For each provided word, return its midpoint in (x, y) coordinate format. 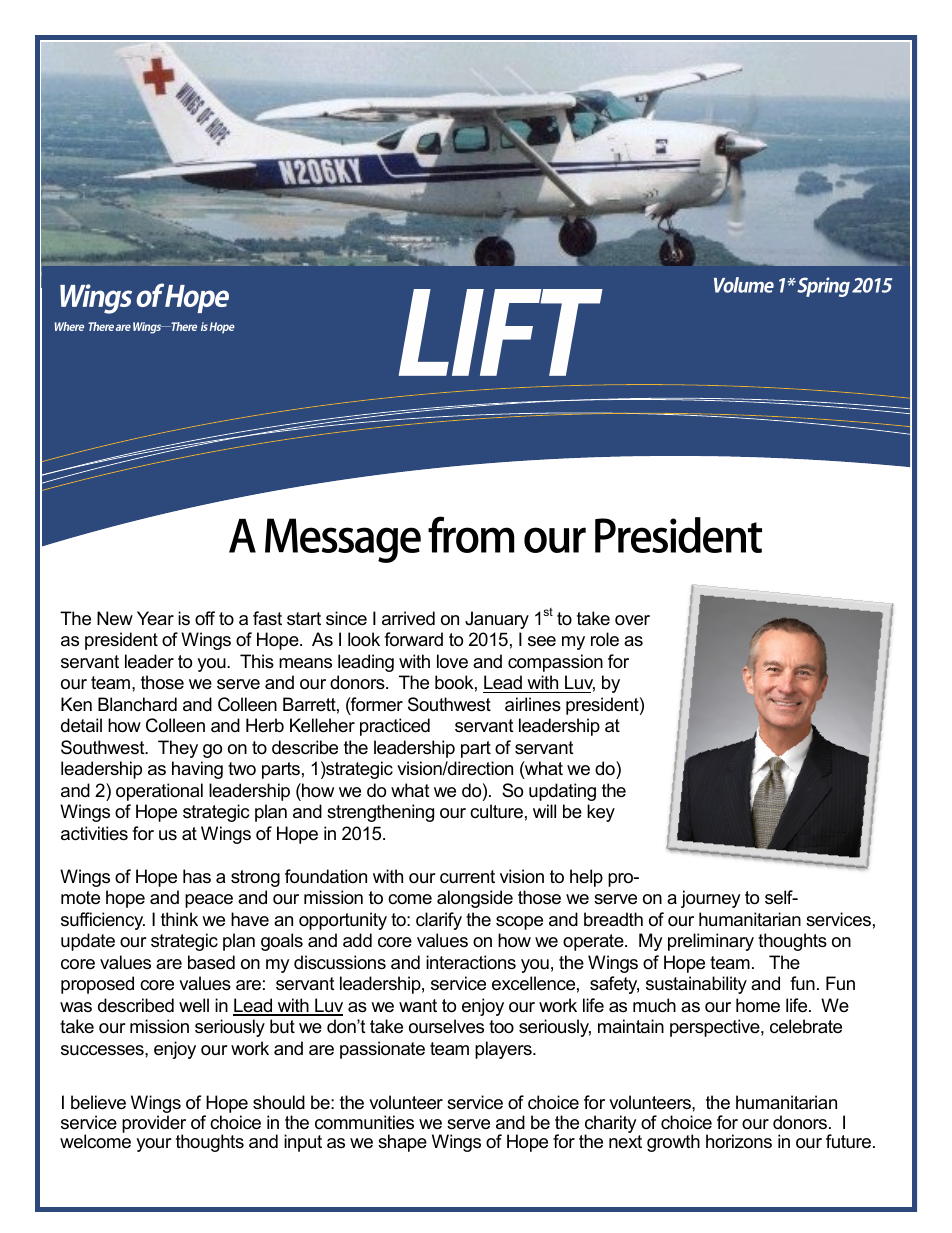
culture (496, 811)
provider (154, 1125)
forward (413, 639)
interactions (471, 962)
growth (673, 1143)
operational (159, 792)
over (632, 620)
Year (155, 618)
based (211, 962)
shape (402, 1143)
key (601, 813)
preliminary (711, 942)
